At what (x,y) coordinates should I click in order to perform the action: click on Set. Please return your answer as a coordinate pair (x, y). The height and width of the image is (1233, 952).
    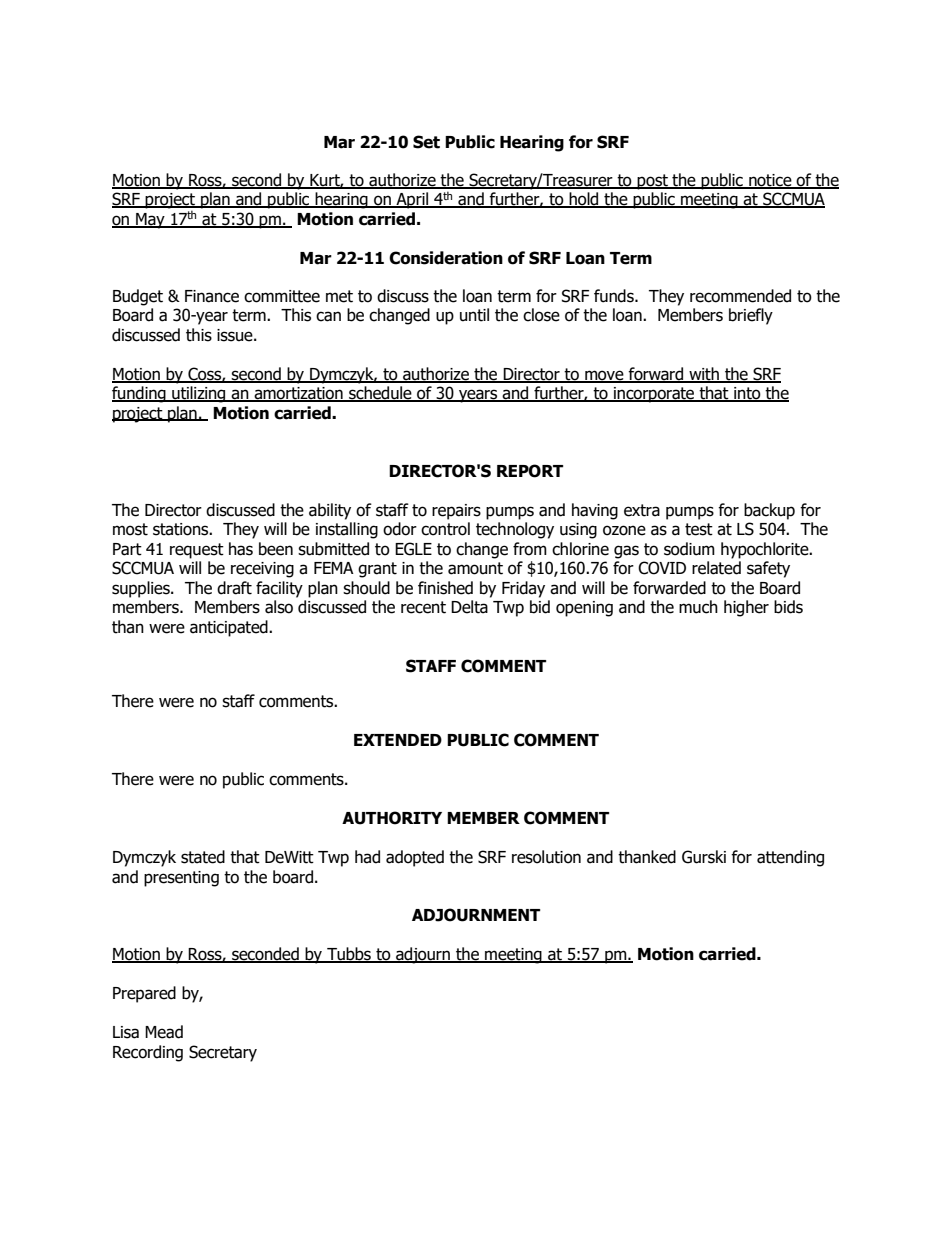
    Looking at the image, I should click on (426, 142).
